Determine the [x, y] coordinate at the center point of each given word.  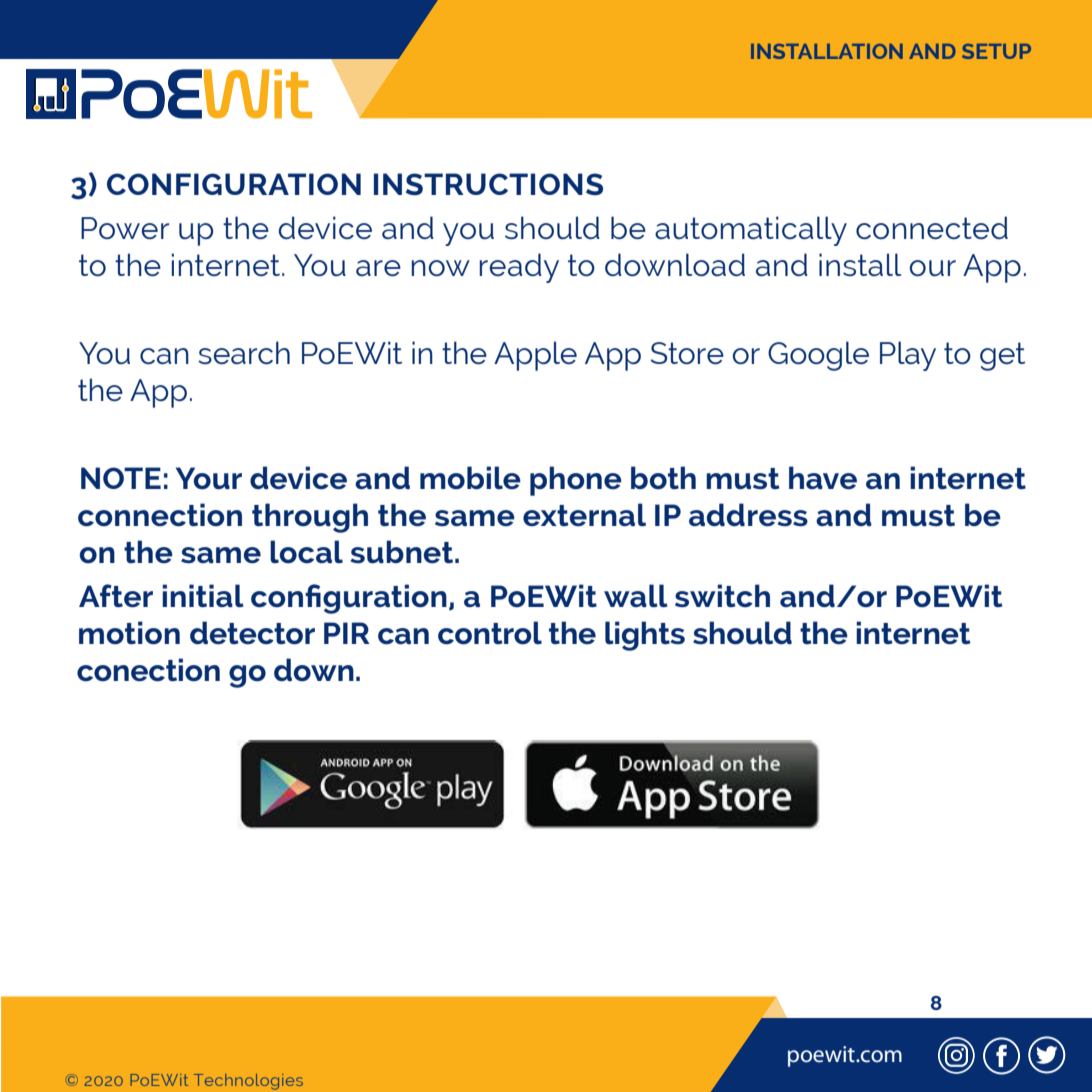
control [490, 633]
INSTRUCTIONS [488, 184]
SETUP [996, 51]
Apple [535, 356]
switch [722, 596]
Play [908, 356]
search [244, 352]
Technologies [248, 1082]
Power [125, 228]
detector [252, 633]
